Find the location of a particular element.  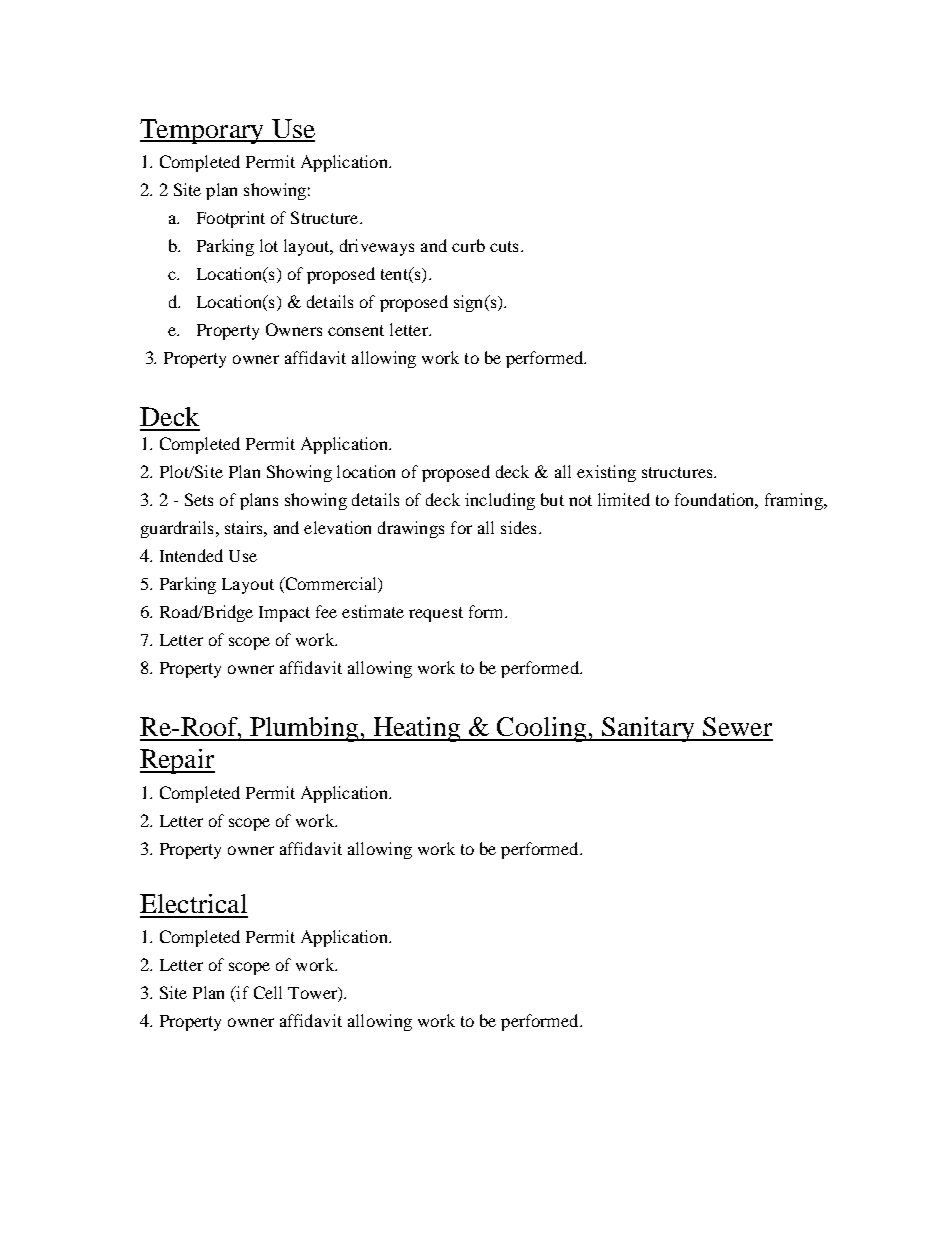

Temporary is located at coordinates (203, 131).
